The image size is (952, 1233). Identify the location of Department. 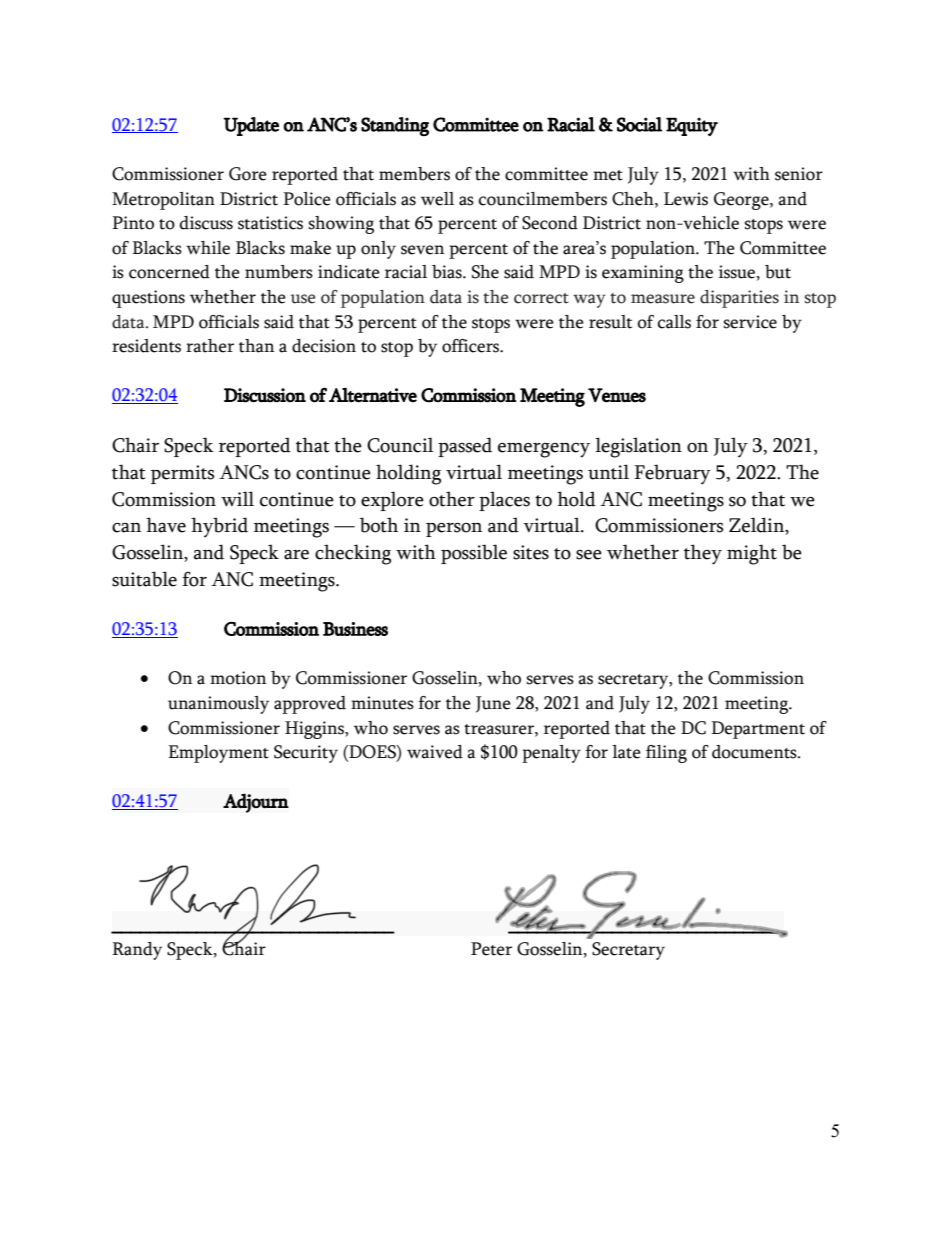
(758, 730).
